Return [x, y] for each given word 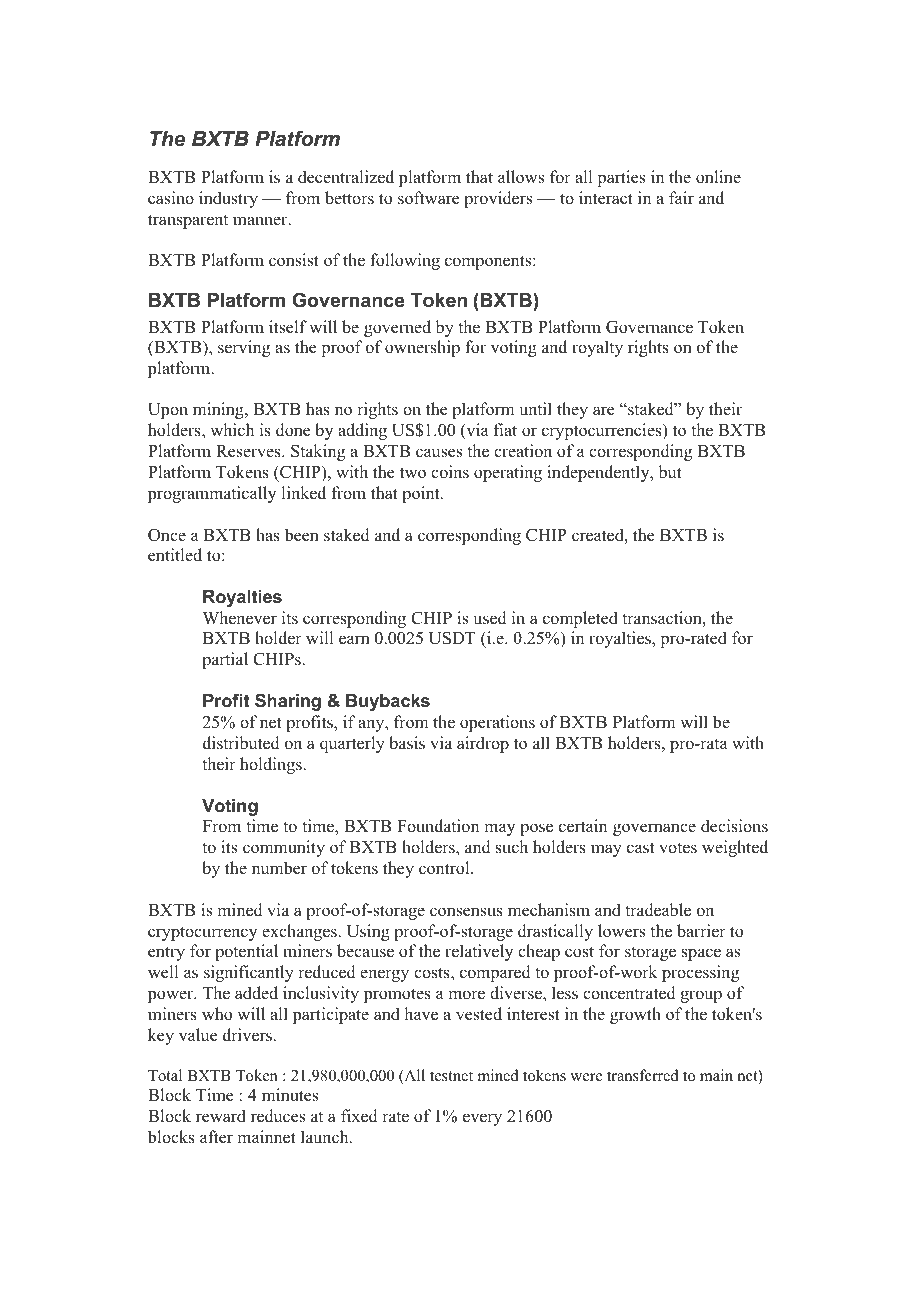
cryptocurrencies [603, 431]
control [445, 868]
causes [439, 453]
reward [221, 1116]
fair [681, 197]
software [429, 198]
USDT [452, 638]
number [279, 868]
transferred [643, 1075]
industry [228, 199]
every [482, 1119]
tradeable [658, 910]
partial [225, 660]
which [232, 430]
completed [580, 619]
